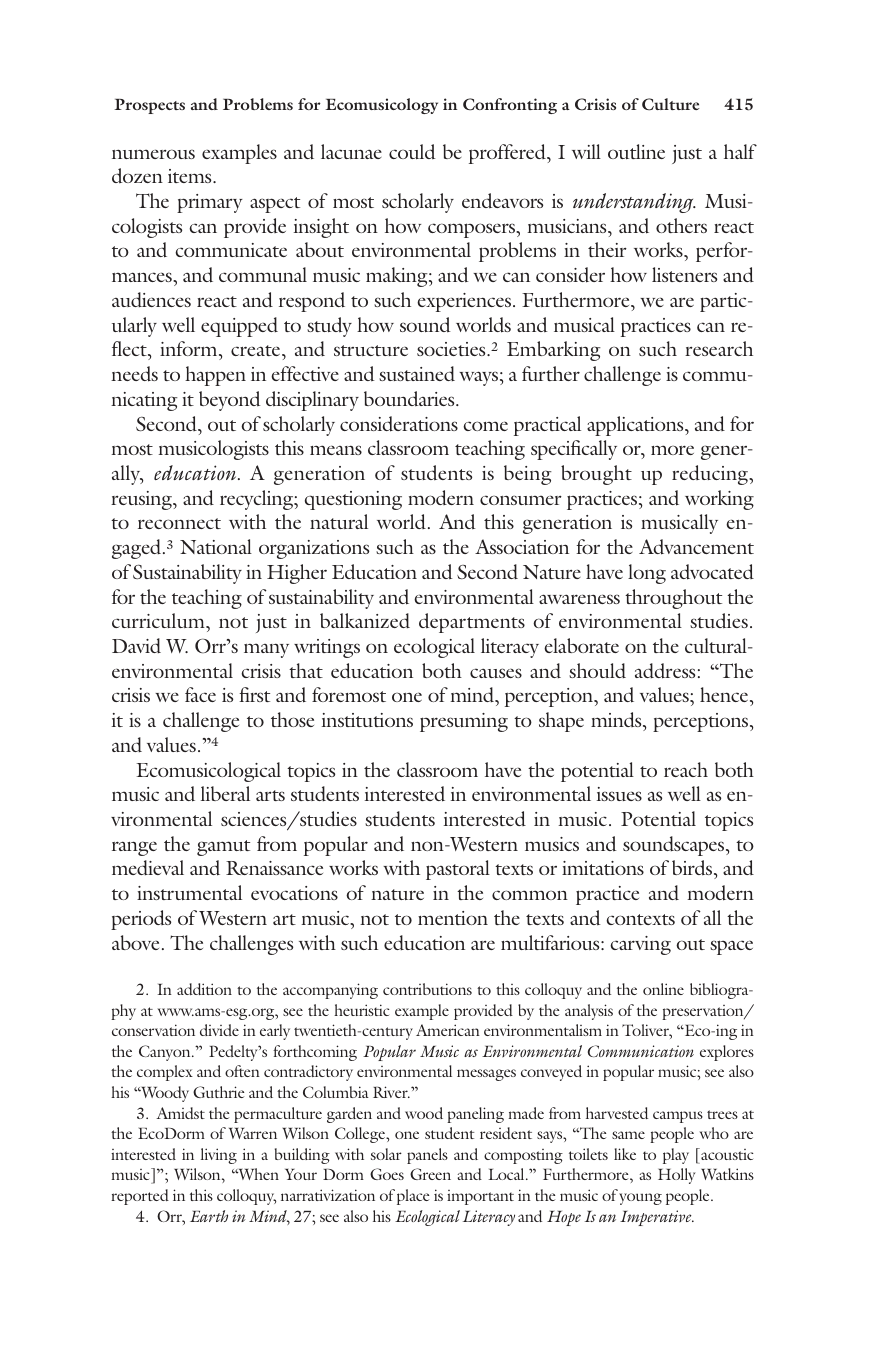 The image size is (890, 1372). What do you see at coordinates (665, 671) in the screenshot?
I see `address` at bounding box center [665, 671].
